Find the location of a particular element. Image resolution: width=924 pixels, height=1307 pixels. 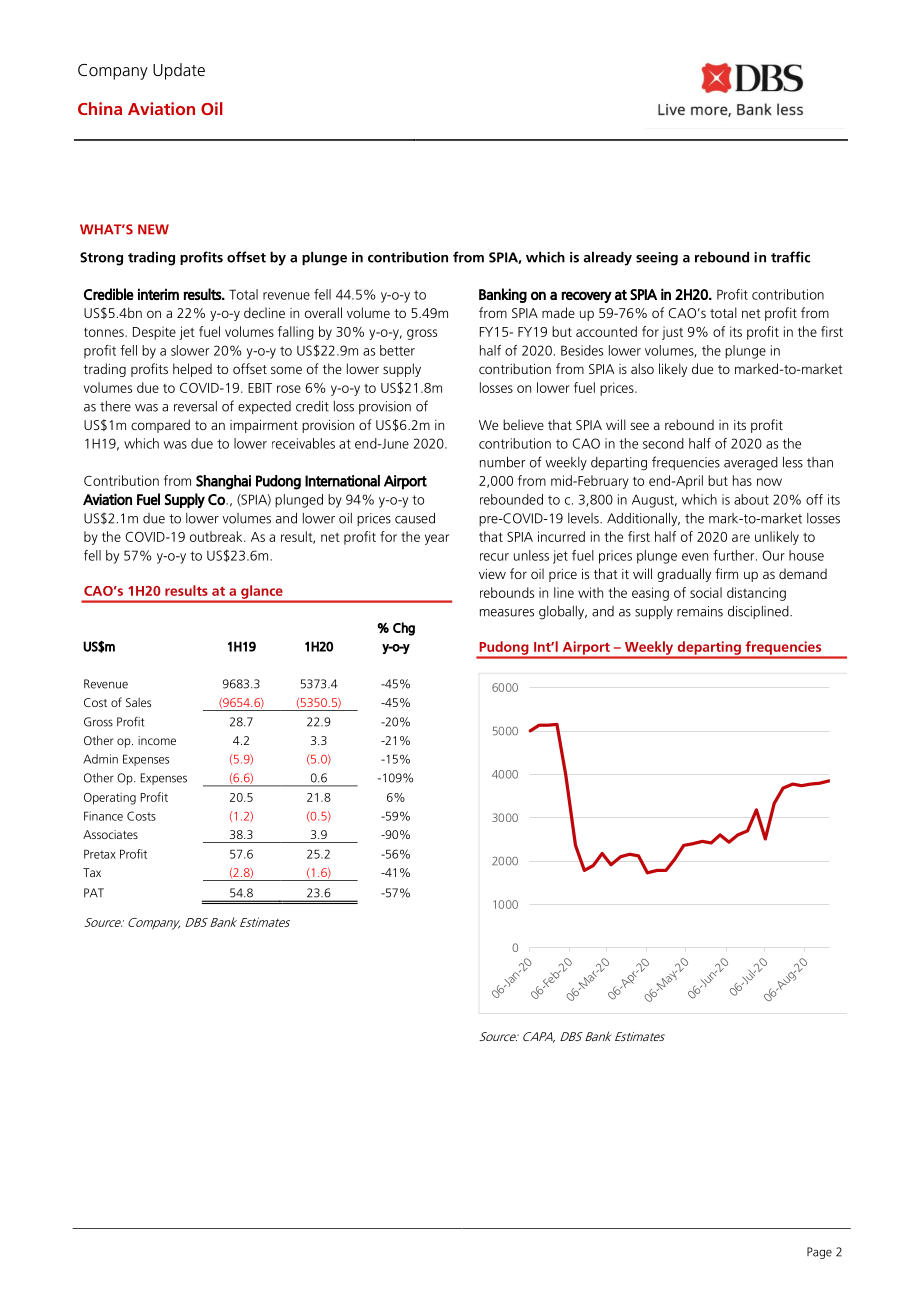

has is located at coordinates (742, 480).
